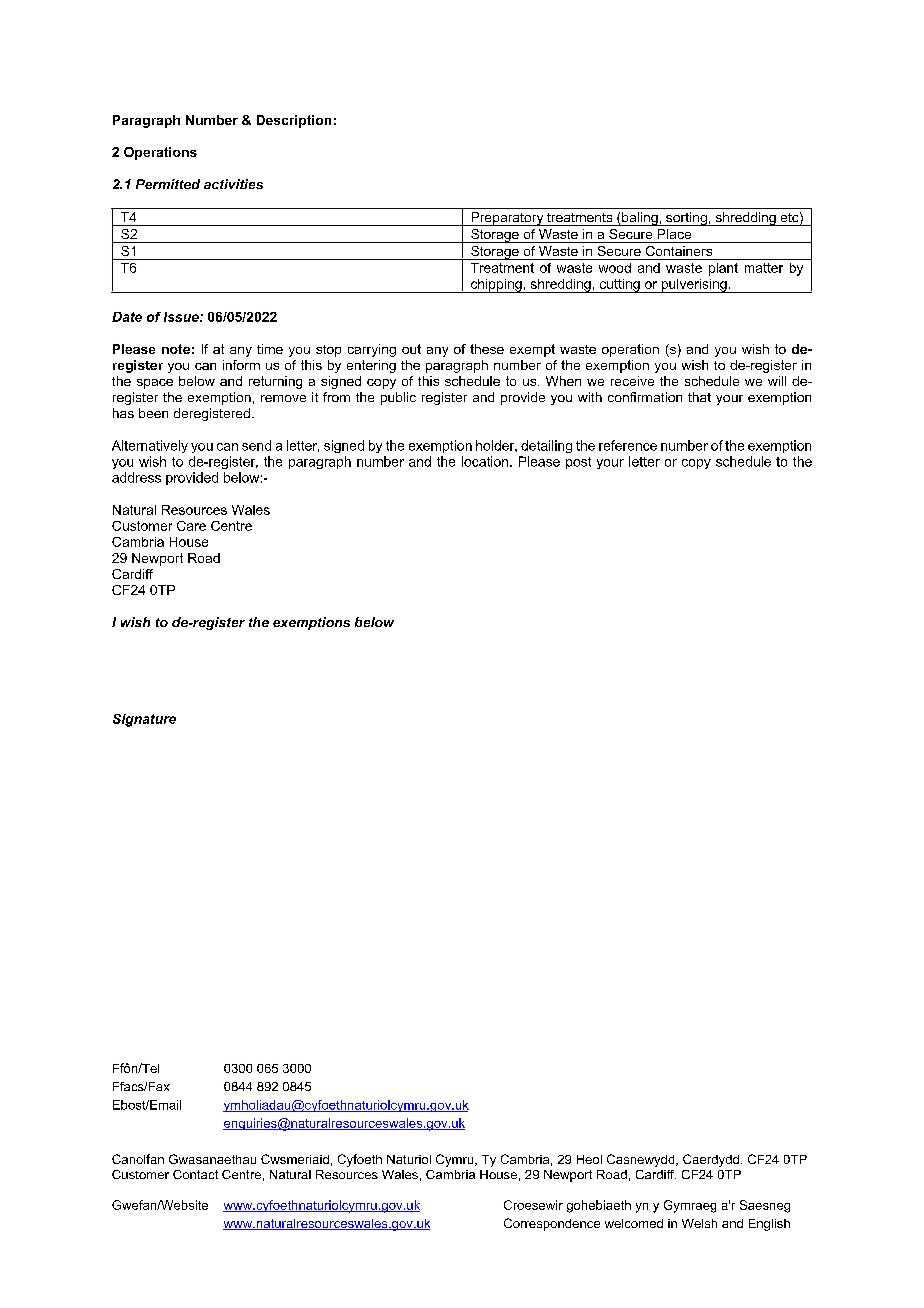 The width and height of the document is (924, 1308). What do you see at coordinates (699, 1223) in the document?
I see `Welsh` at bounding box center [699, 1223].
